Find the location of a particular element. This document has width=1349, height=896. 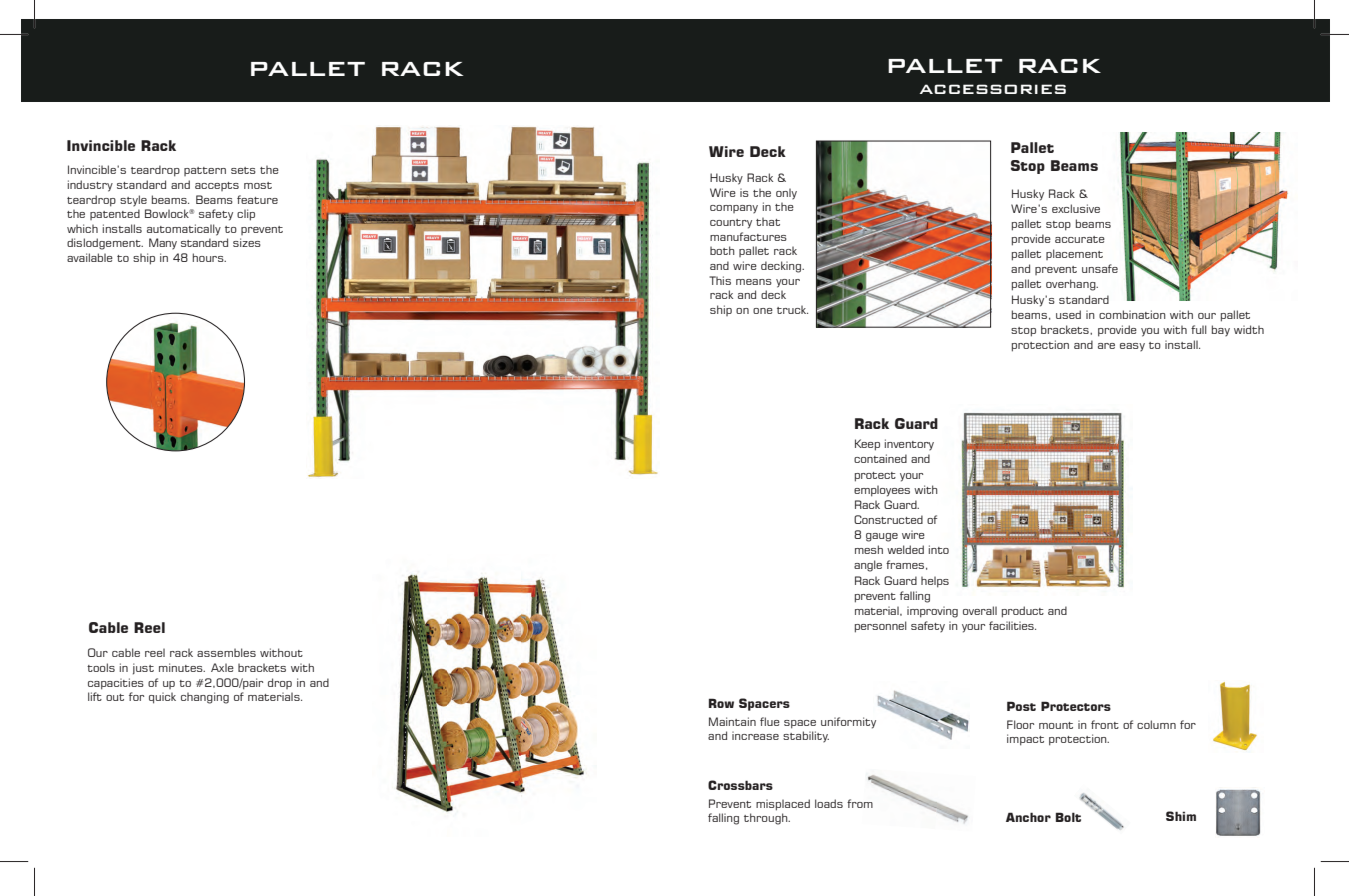

sets is located at coordinates (243, 170).
